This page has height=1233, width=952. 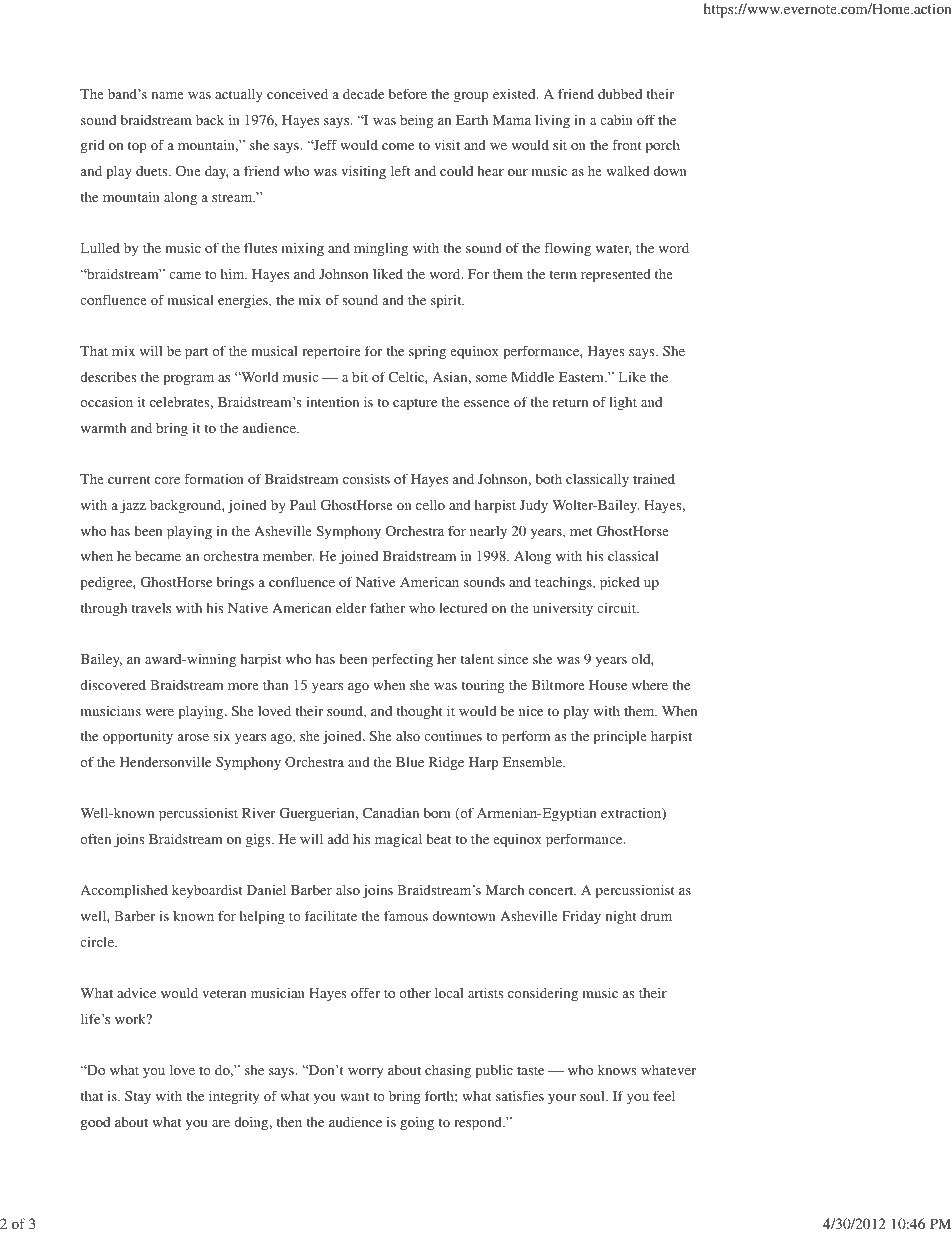 What do you see at coordinates (167, 95) in the page?
I see `name` at bounding box center [167, 95].
